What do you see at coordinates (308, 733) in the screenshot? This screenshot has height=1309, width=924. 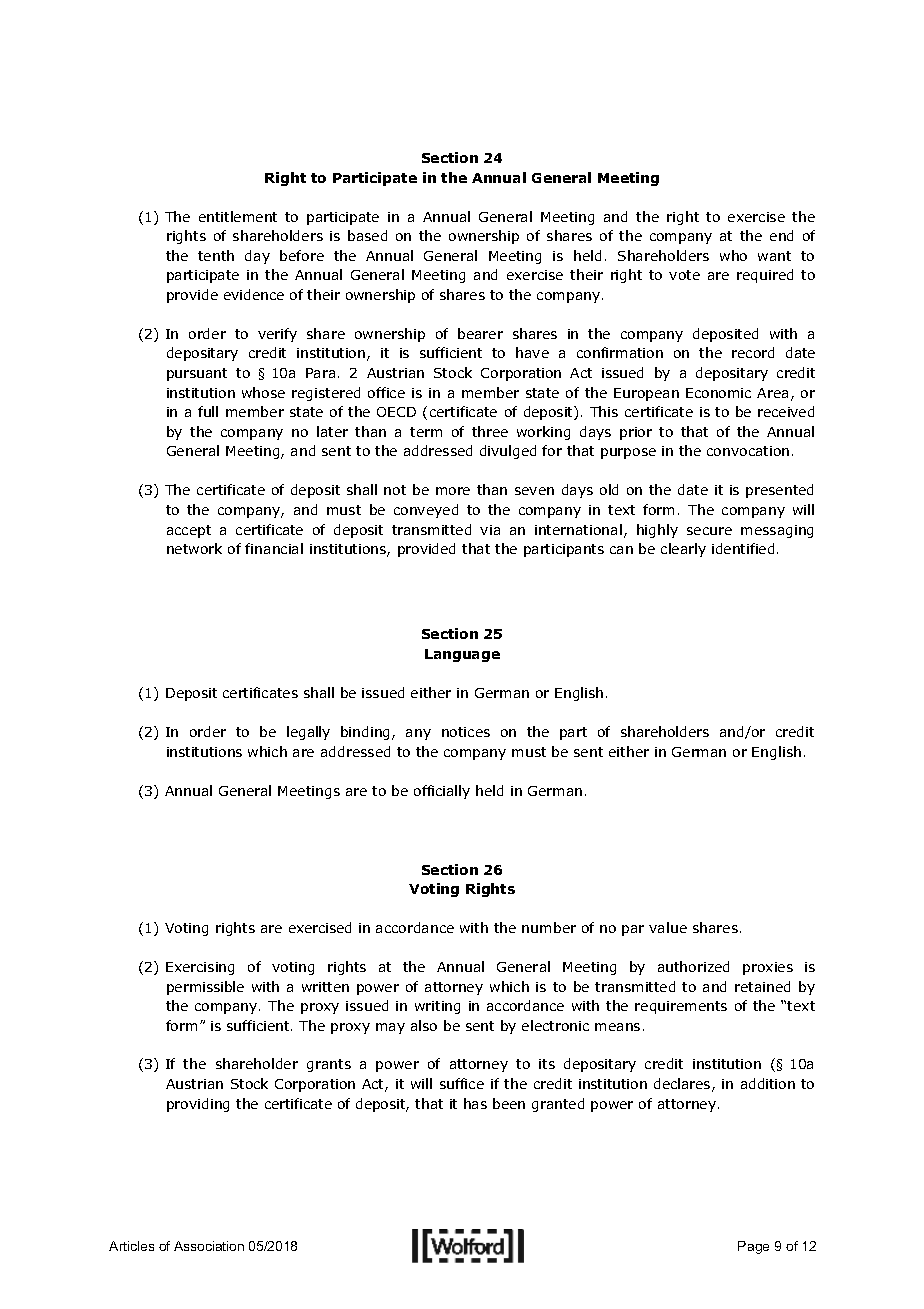 I see `legally` at bounding box center [308, 733].
